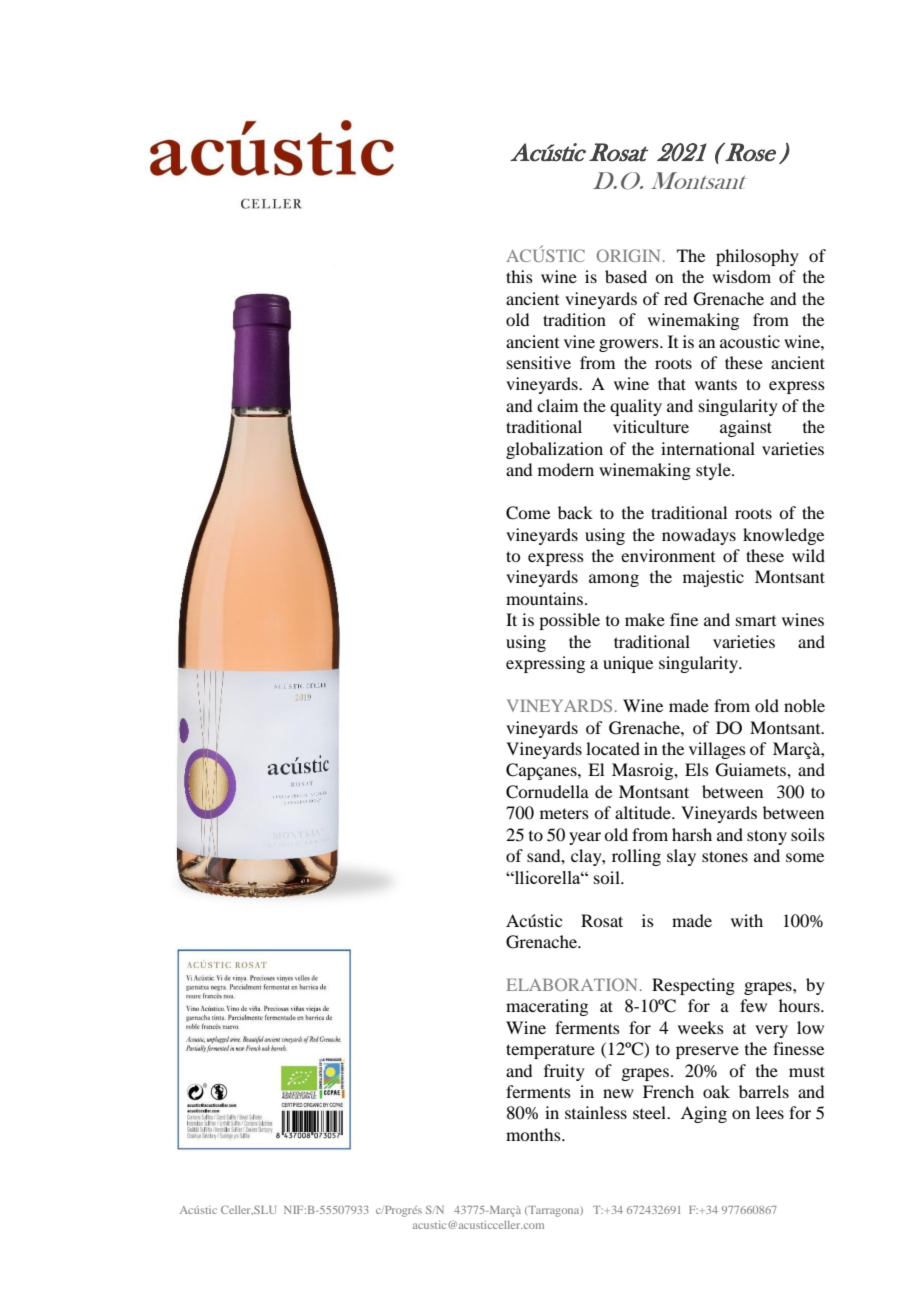  I want to click on knowledge, so click(783, 536).
